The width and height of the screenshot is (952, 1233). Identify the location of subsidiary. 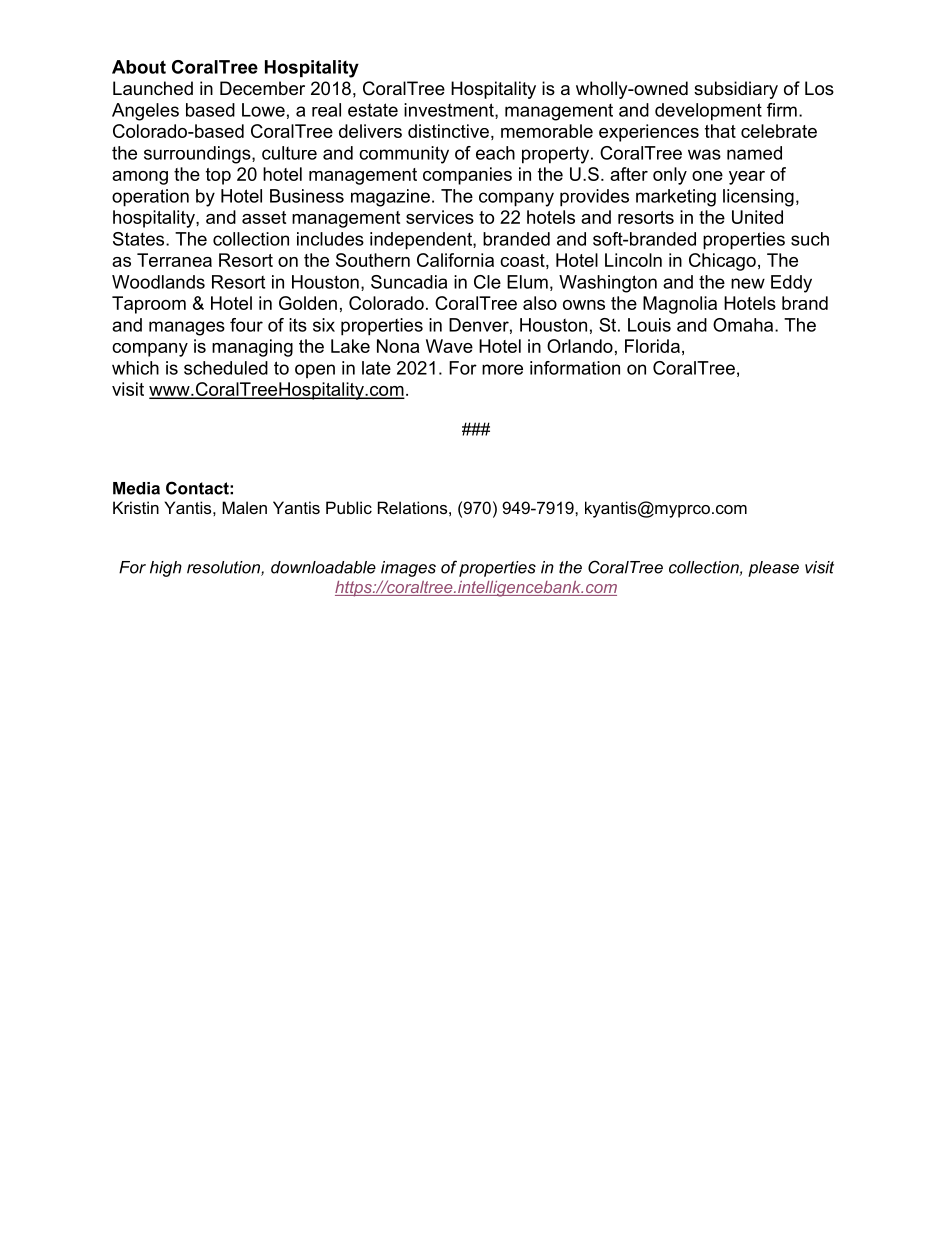
(736, 90).
